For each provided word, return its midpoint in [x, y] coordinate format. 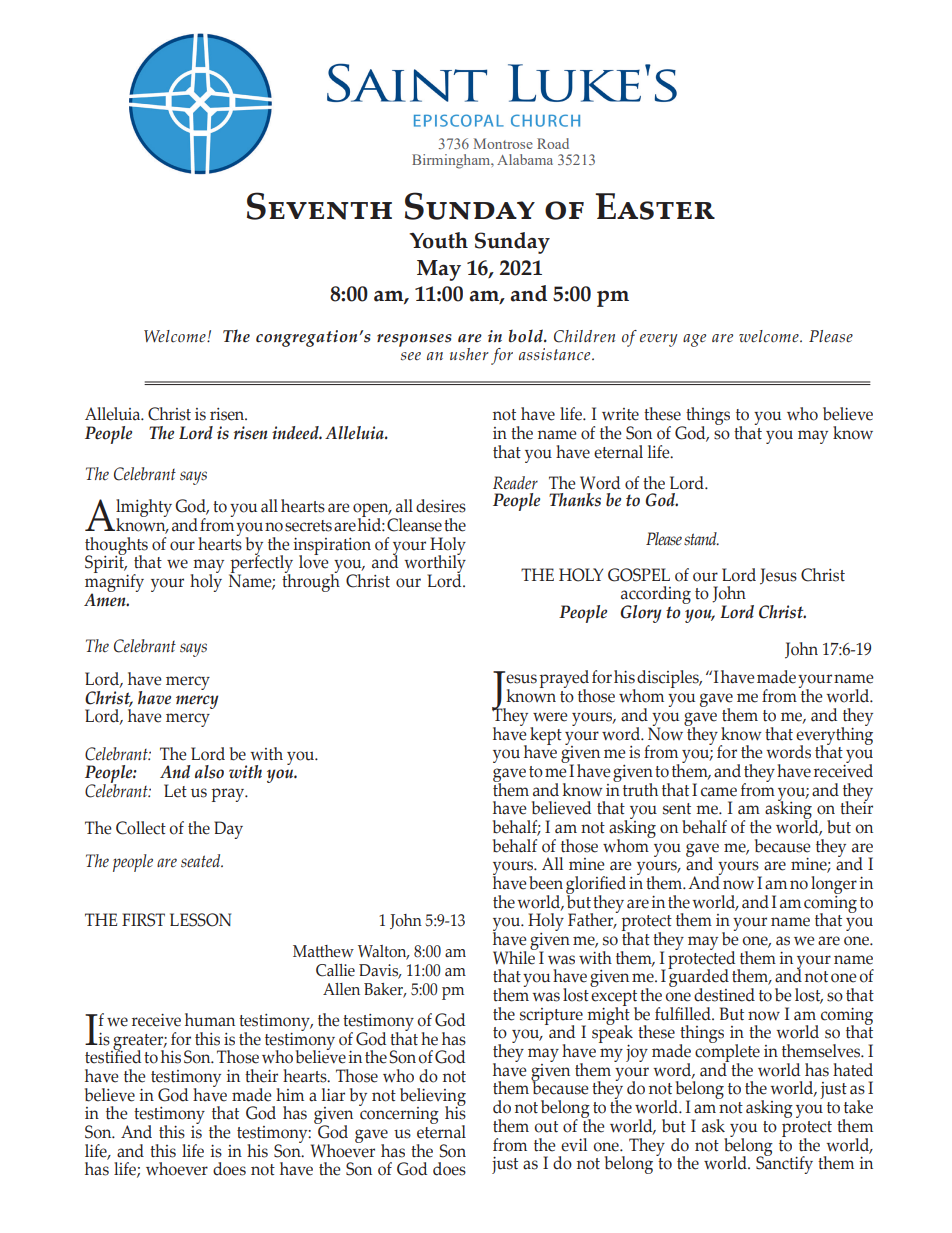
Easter [655, 206]
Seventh [319, 206]
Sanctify [784, 1164]
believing [433, 1098]
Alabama [525, 159]
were [550, 717]
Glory [641, 614]
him [290, 1094]
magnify [114, 583]
